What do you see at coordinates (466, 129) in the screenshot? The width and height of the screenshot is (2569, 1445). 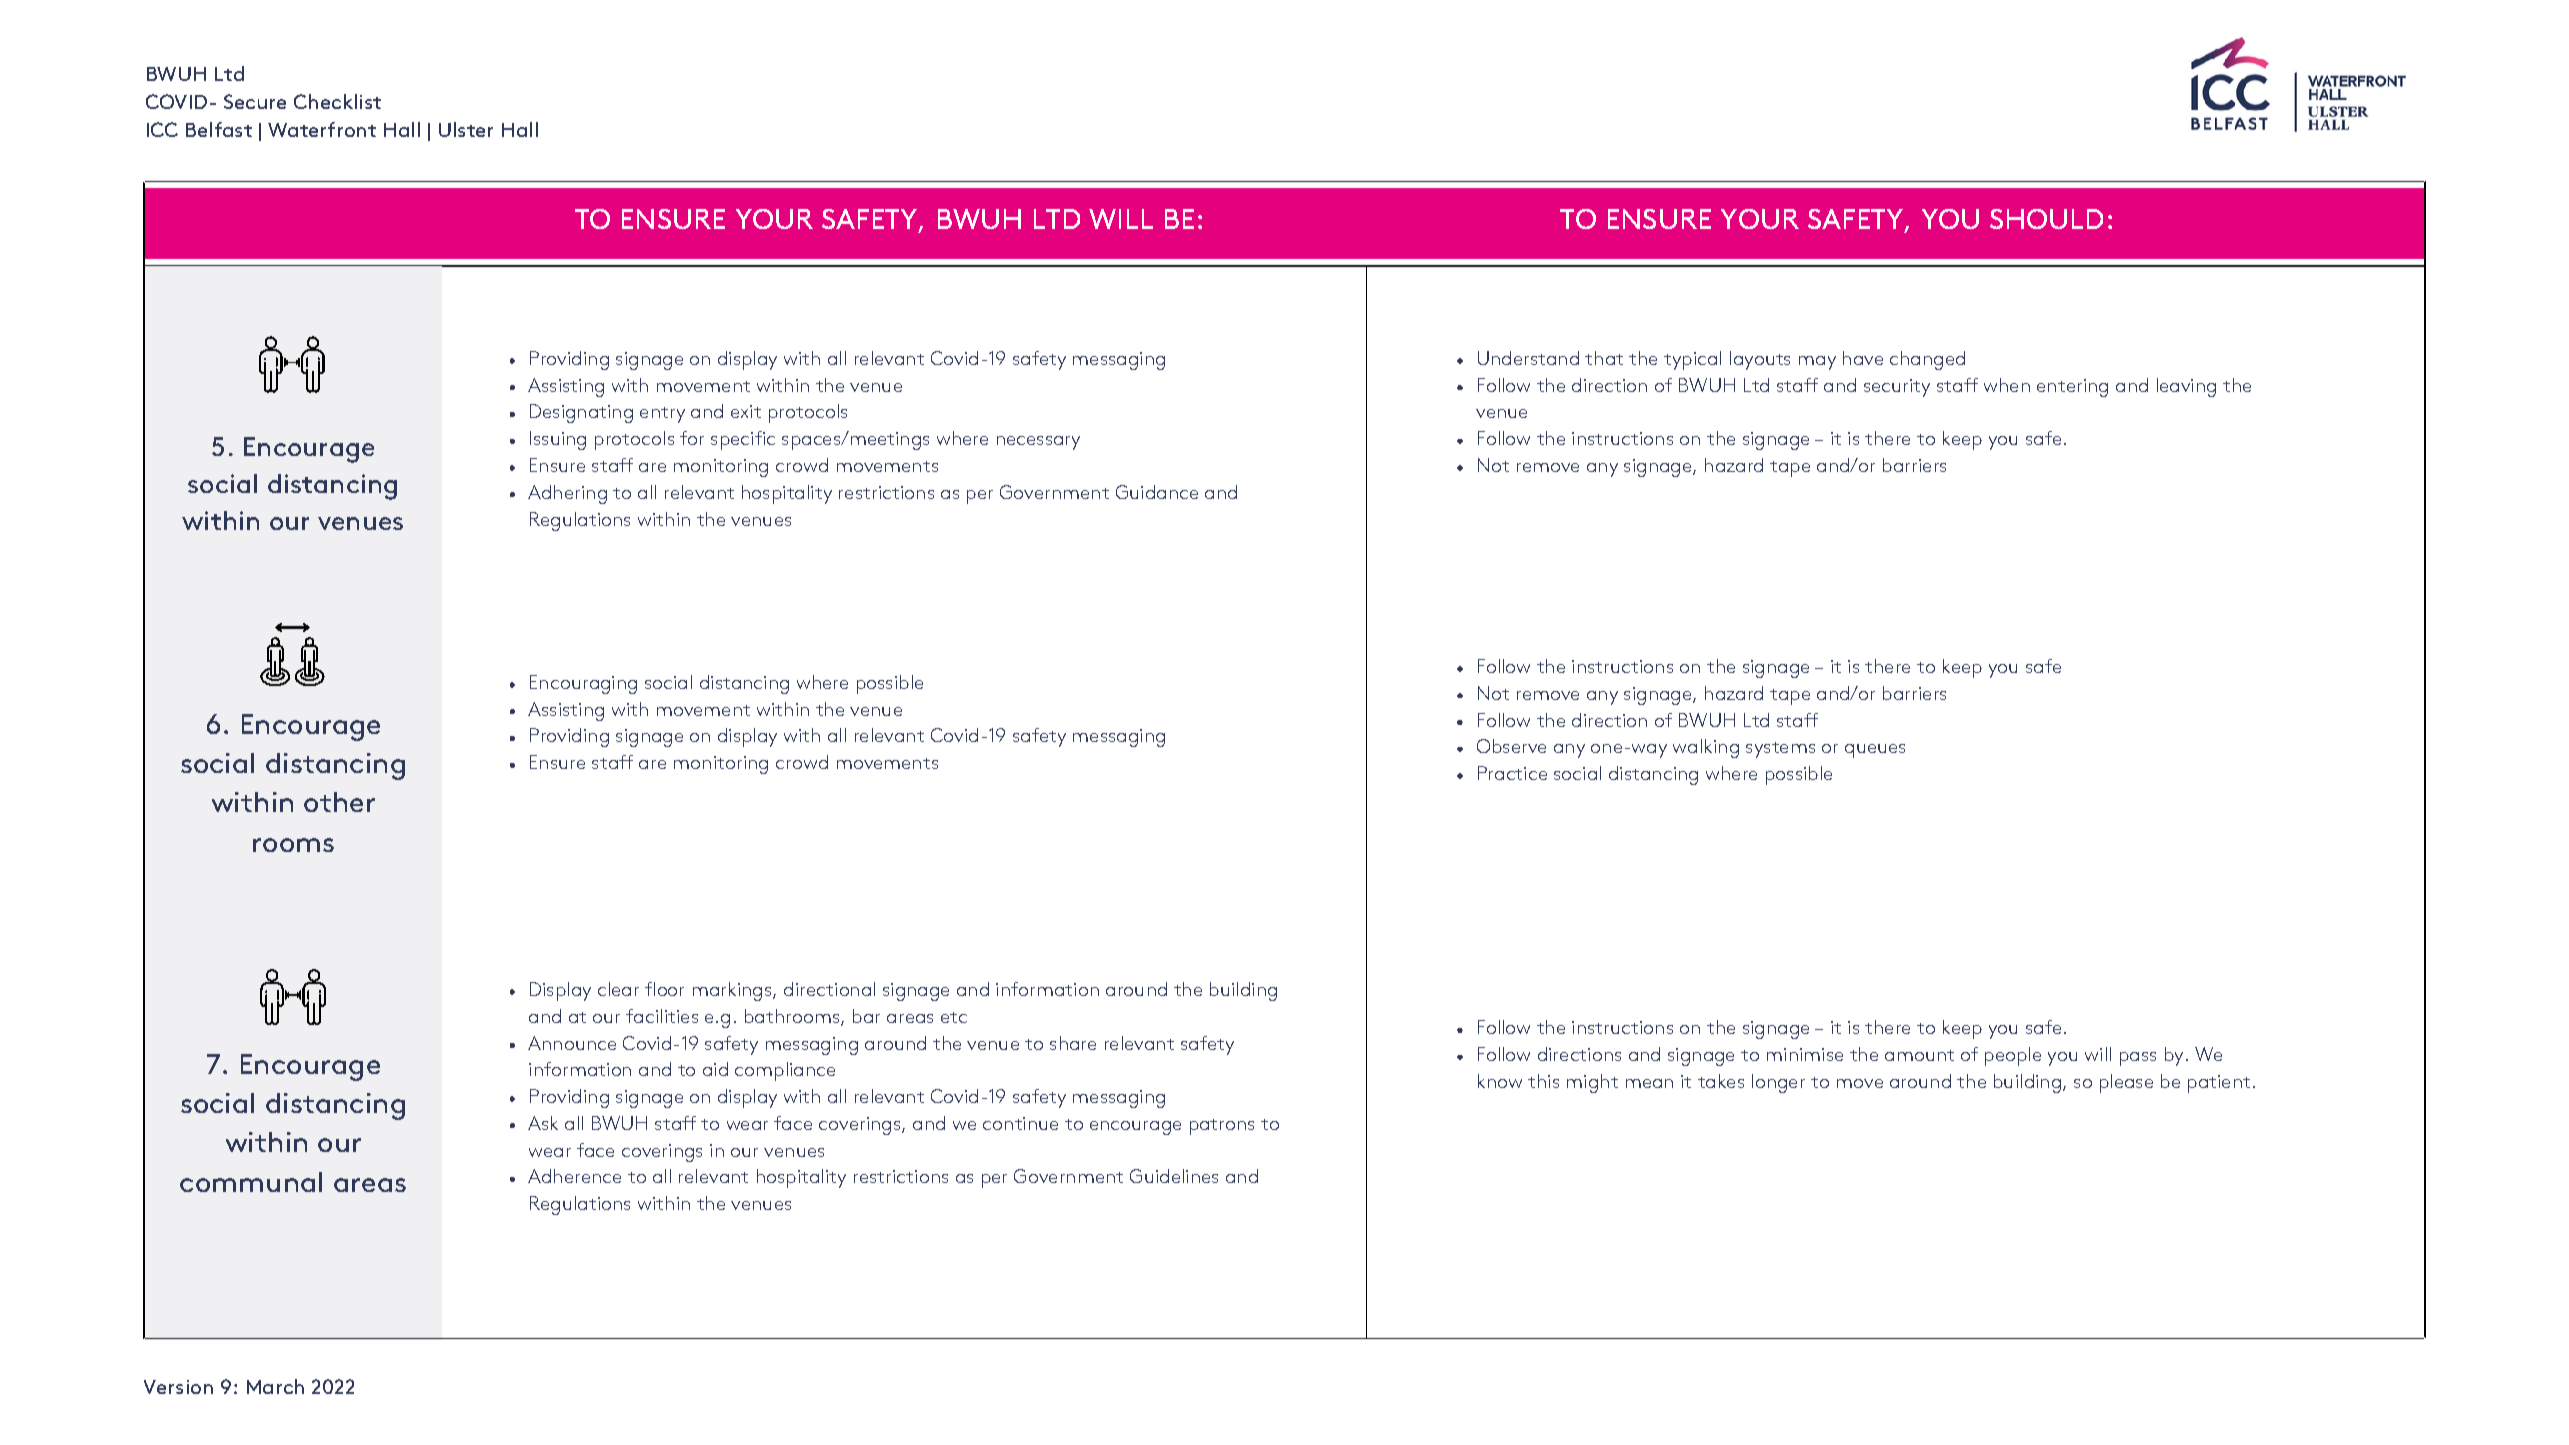 I see `Ulster` at bounding box center [466, 129].
